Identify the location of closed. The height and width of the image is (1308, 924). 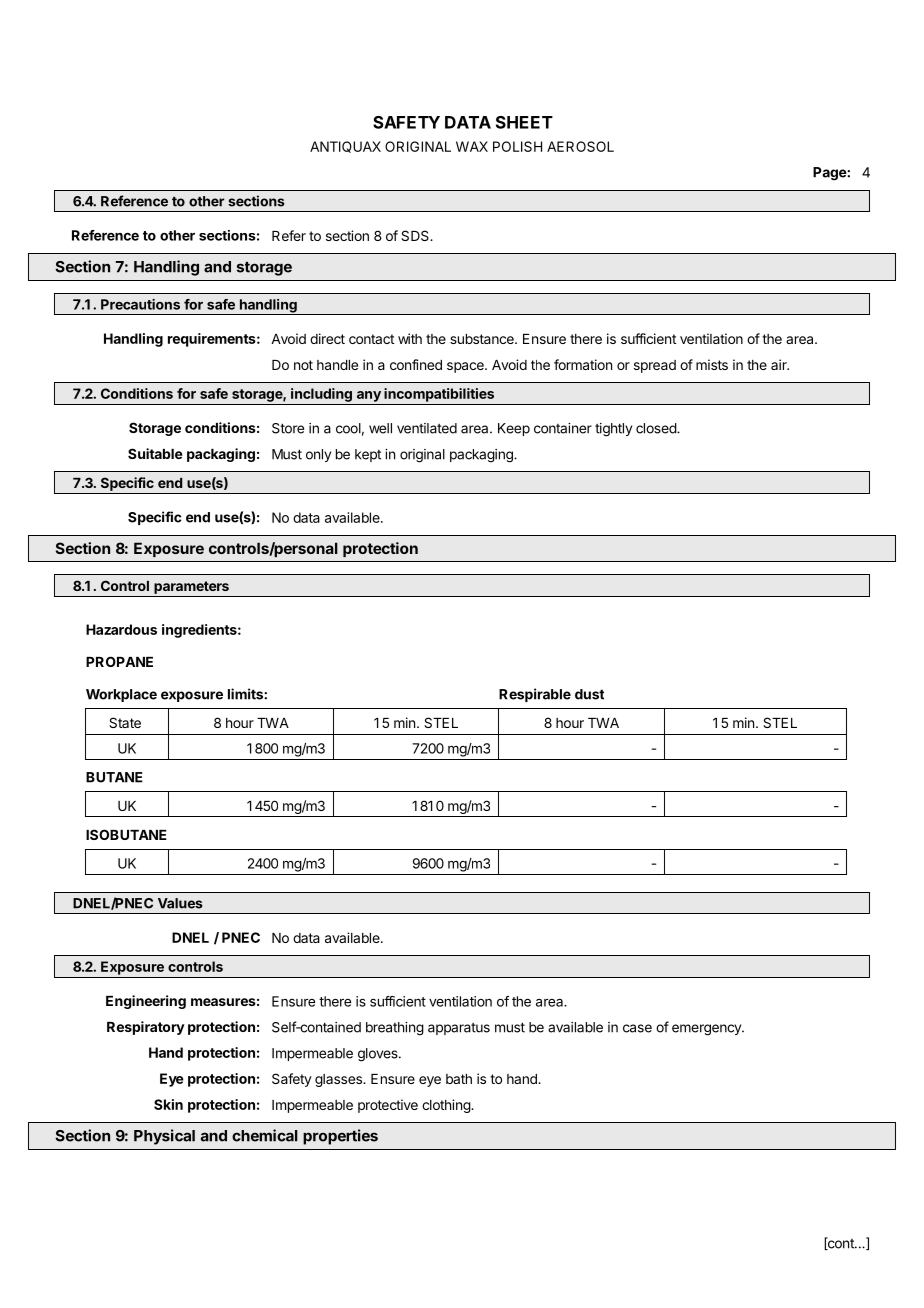
(657, 428).
